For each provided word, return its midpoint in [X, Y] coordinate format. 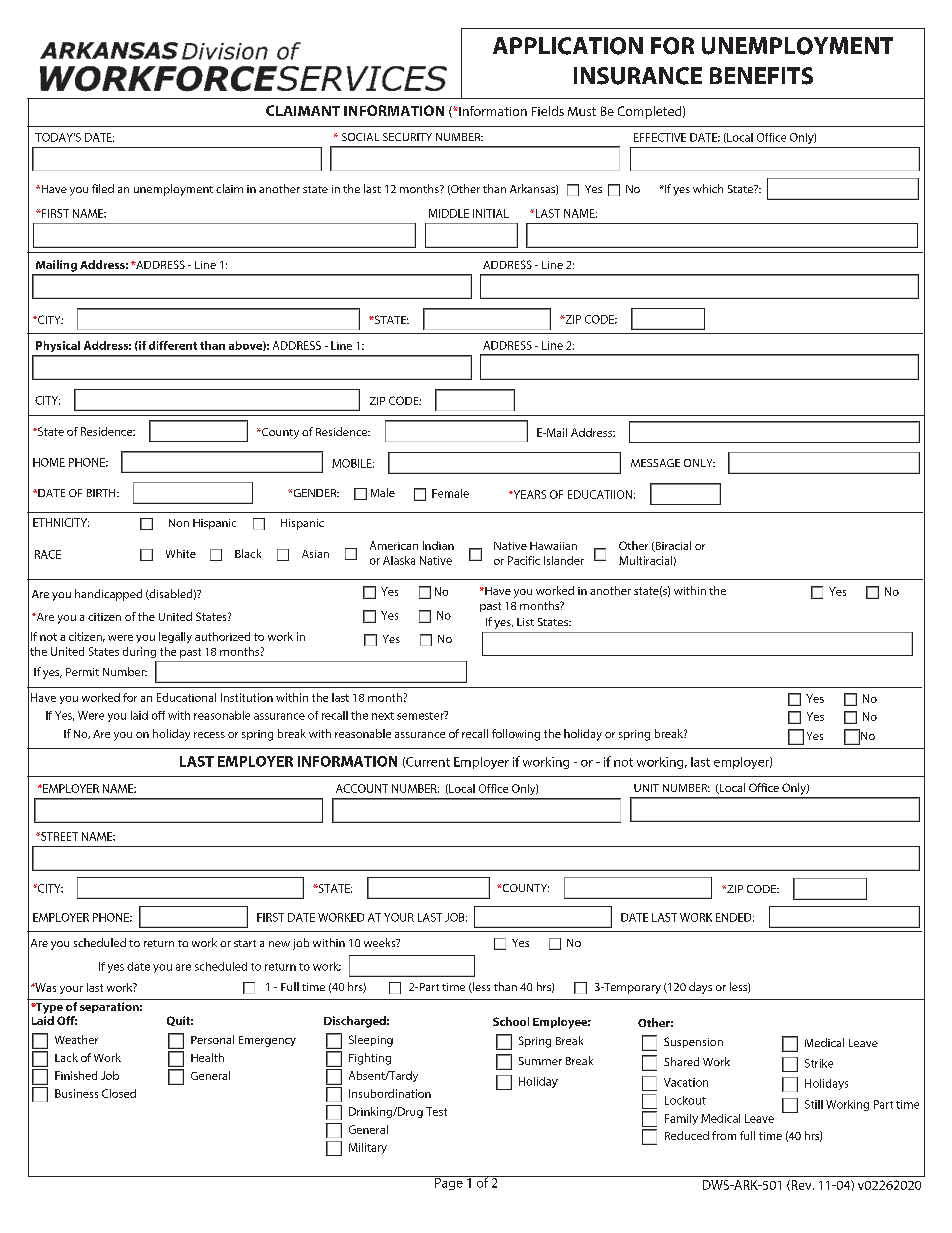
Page [449, 1183]
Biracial [672, 546]
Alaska [399, 560]
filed [103, 188]
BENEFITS [761, 76]
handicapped [108, 595]
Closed [119, 1093]
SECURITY [407, 137]
